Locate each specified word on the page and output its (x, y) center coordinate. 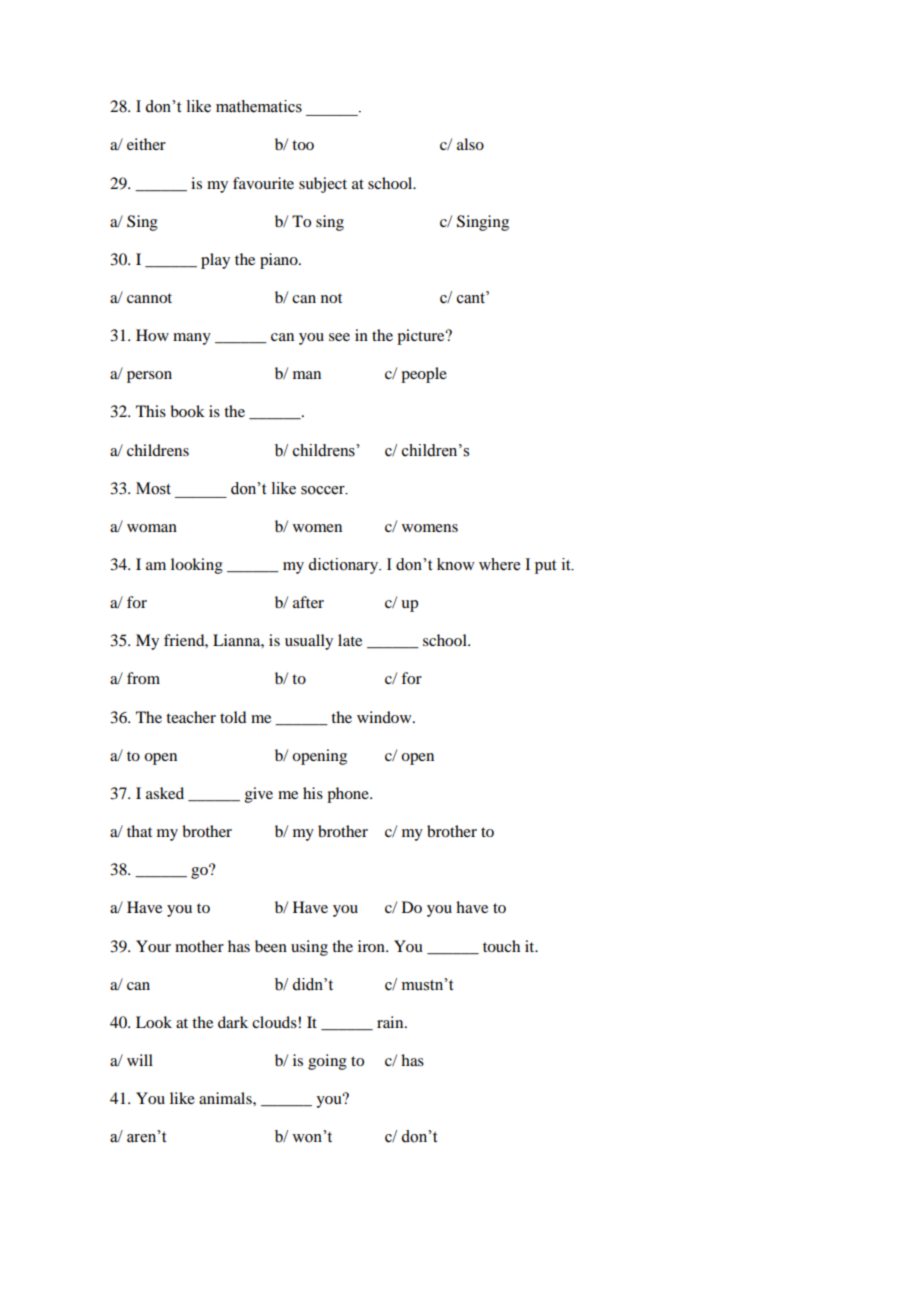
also (470, 144)
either (146, 144)
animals (226, 1098)
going (327, 1062)
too (303, 145)
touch (501, 946)
